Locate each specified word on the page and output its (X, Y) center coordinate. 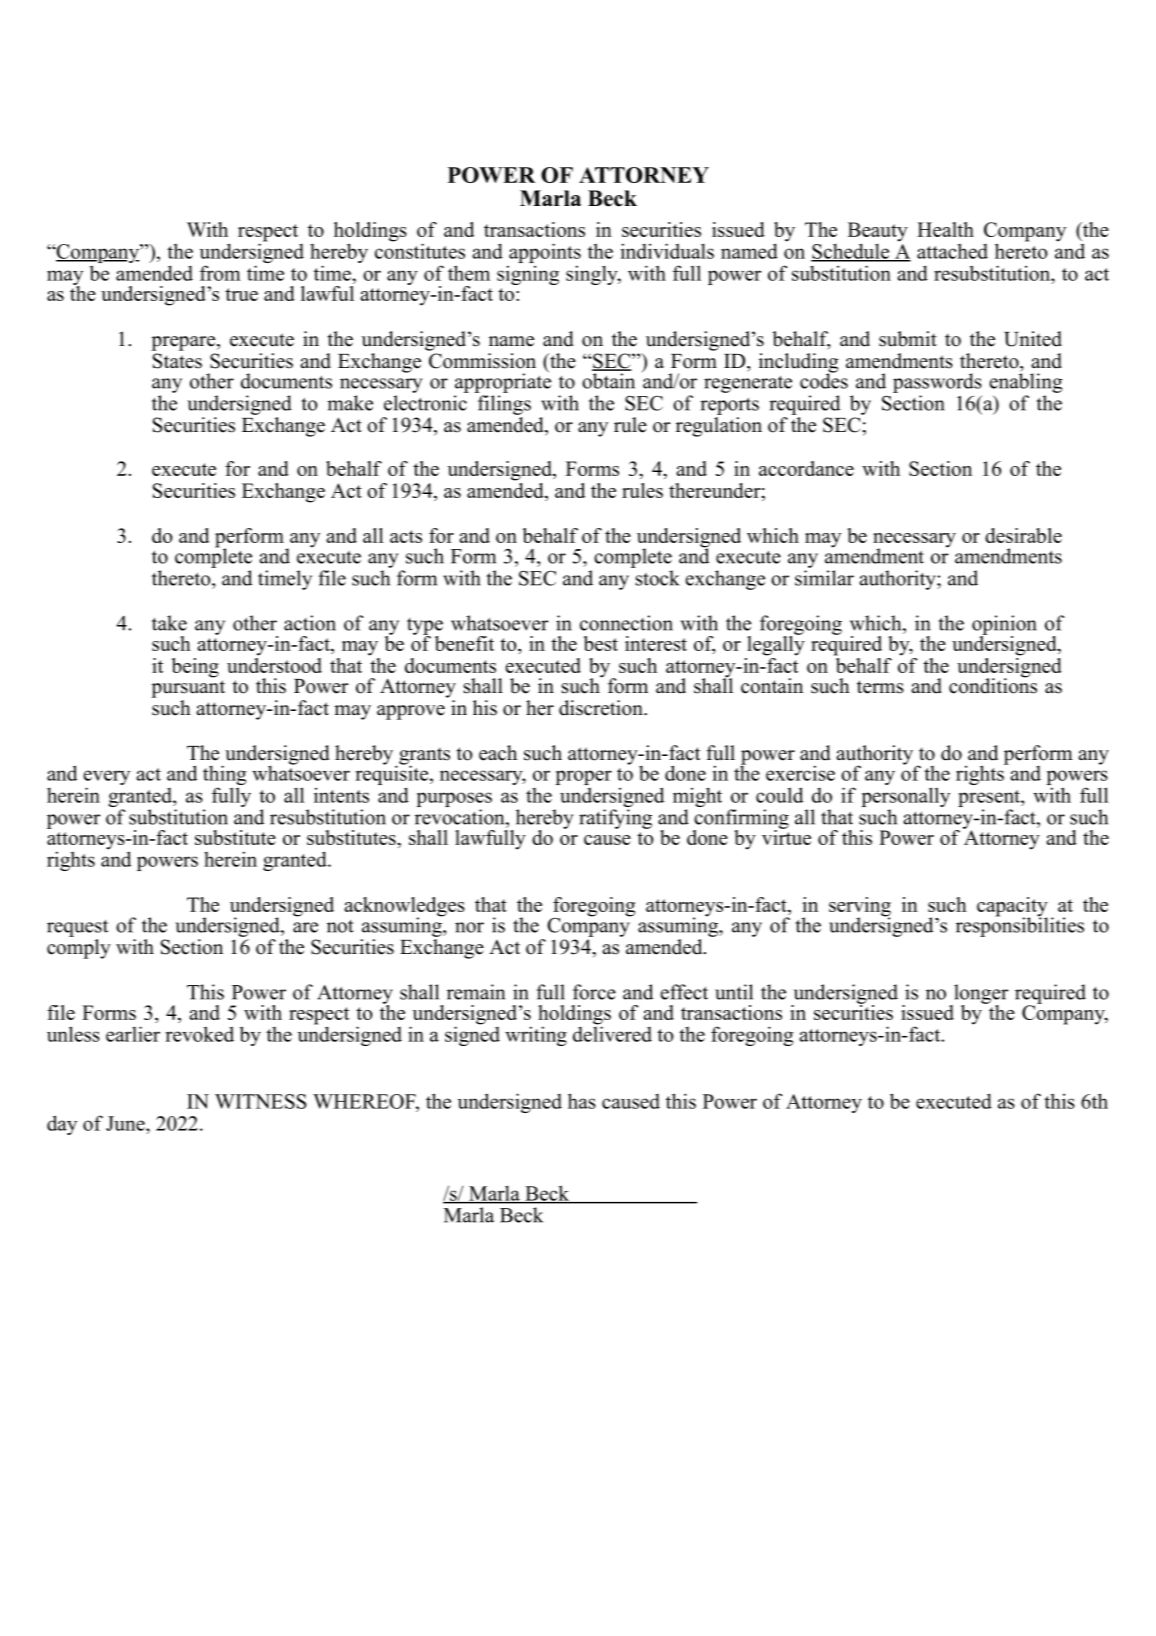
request (78, 928)
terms (880, 687)
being (195, 668)
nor (469, 927)
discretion (602, 708)
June (126, 1123)
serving (860, 908)
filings (504, 405)
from (220, 273)
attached (952, 251)
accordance (806, 468)
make (350, 403)
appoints (544, 254)
